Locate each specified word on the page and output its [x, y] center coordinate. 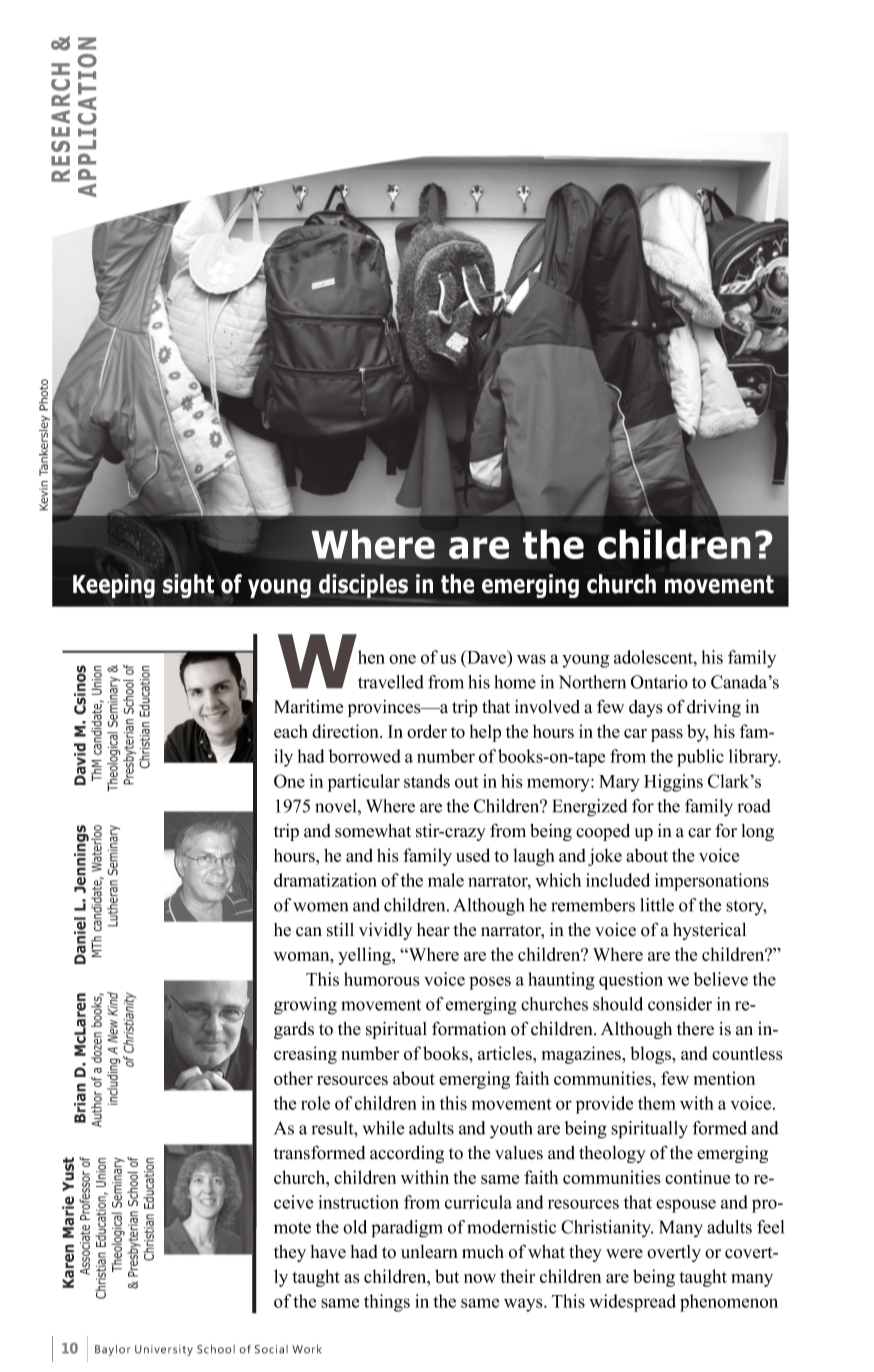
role [315, 1103]
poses [490, 983]
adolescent [654, 657]
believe [721, 979]
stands [427, 781]
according [407, 1154]
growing [305, 1006]
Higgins [673, 783]
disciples [363, 586]
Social [271, 1349]
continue [697, 1177]
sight [188, 586]
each [291, 731]
